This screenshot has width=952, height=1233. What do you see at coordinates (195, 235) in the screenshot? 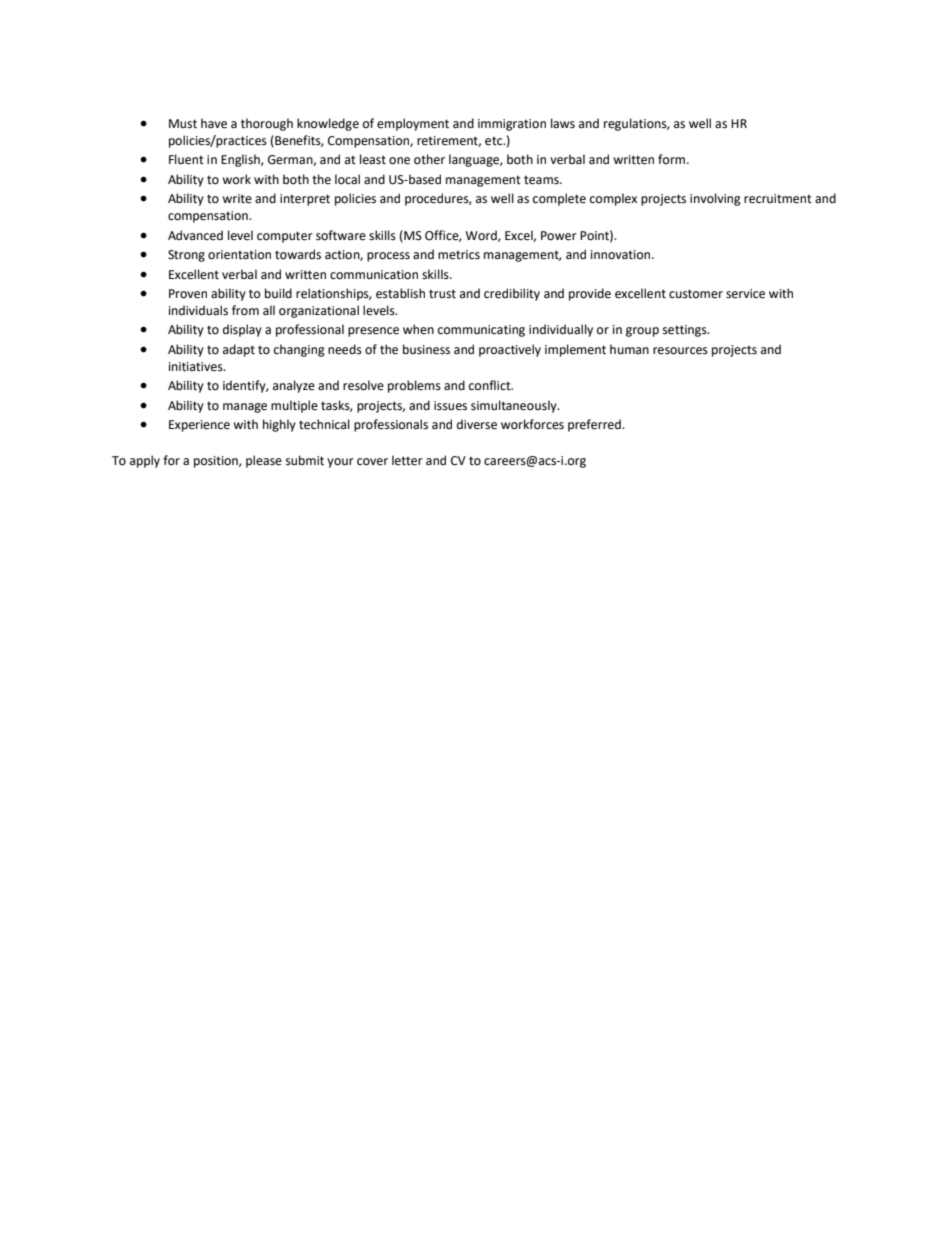
I see `Advanced` at bounding box center [195, 235].
